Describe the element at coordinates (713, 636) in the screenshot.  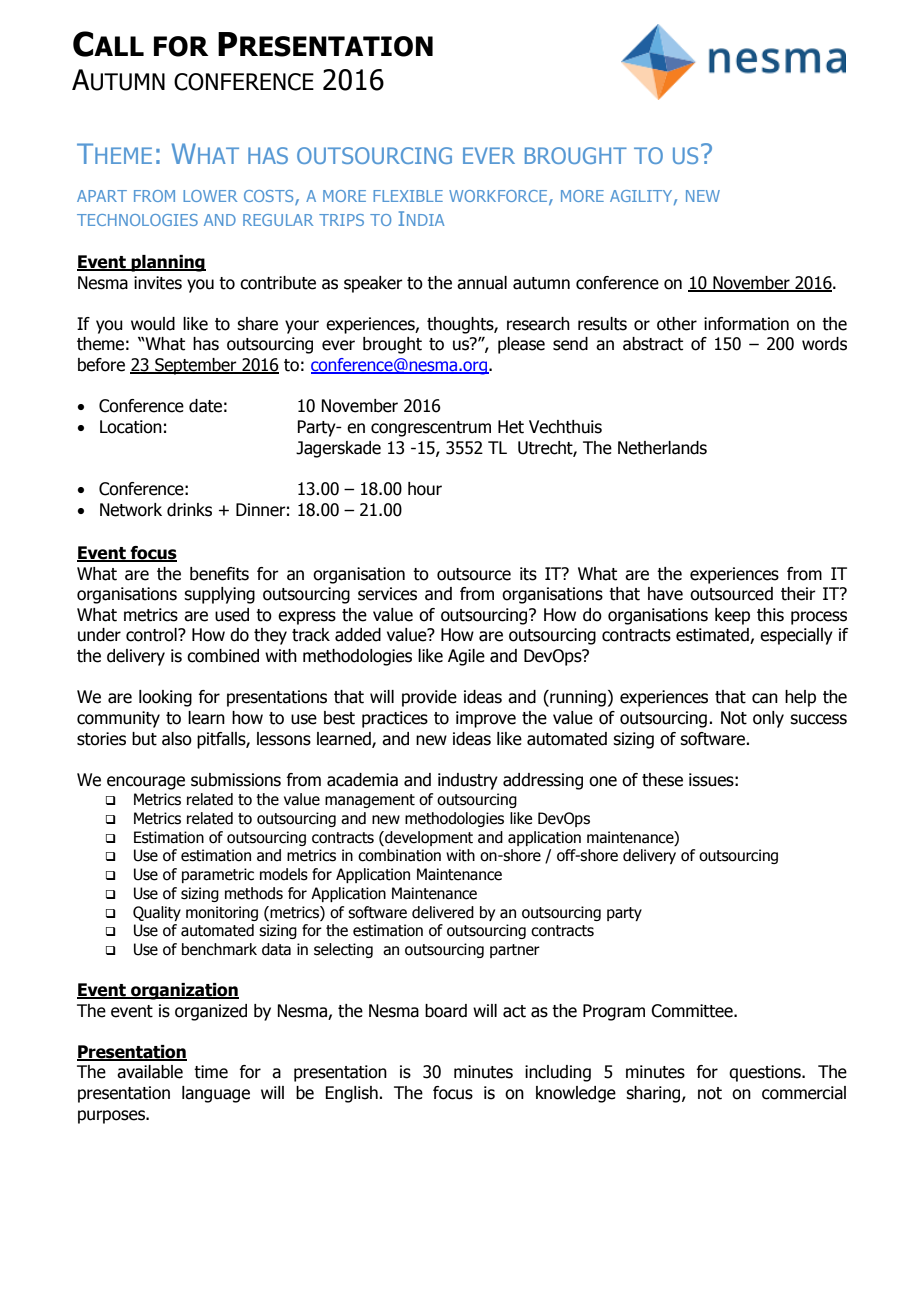
I see `estimated` at that location.
